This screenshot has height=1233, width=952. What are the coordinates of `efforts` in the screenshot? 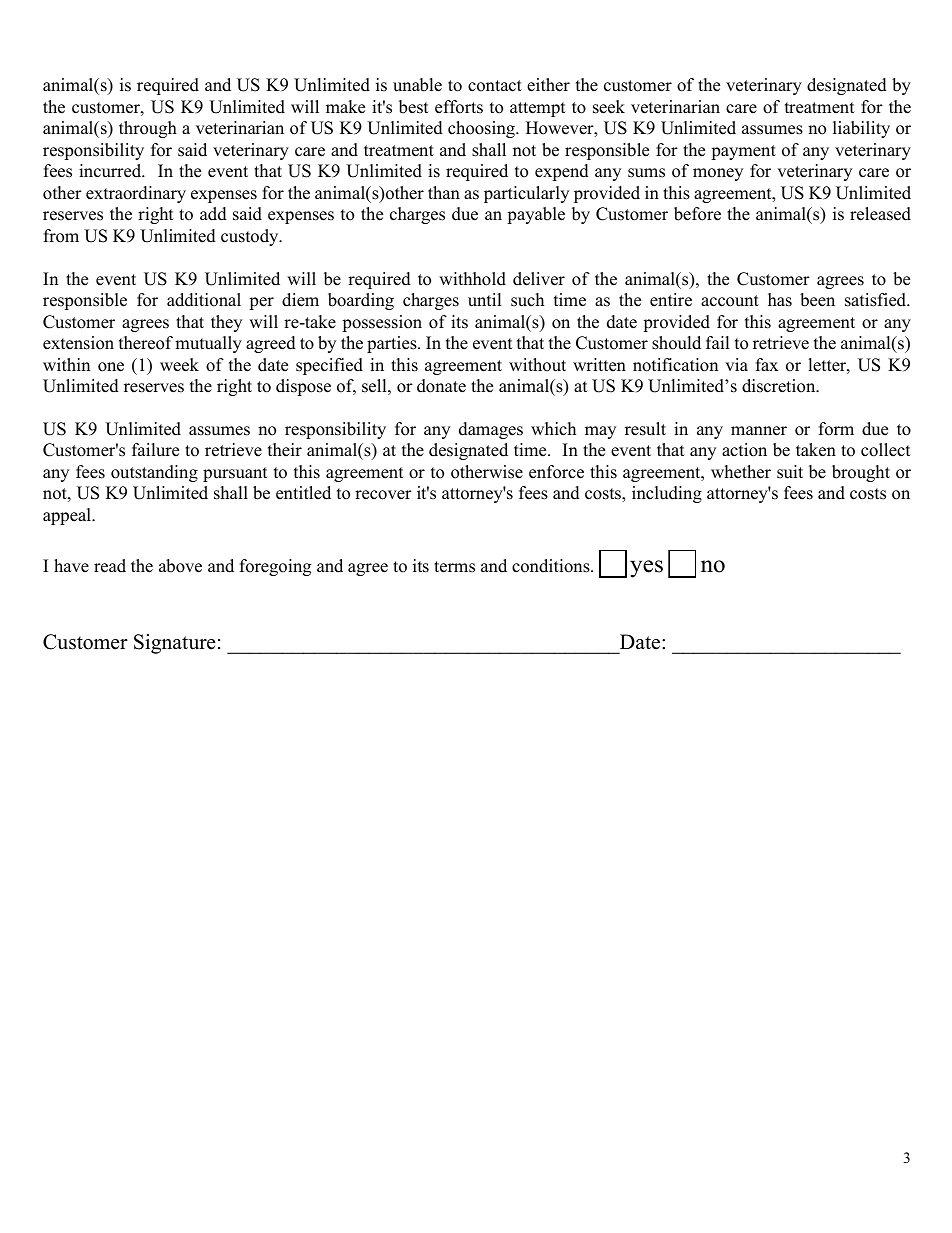 It's located at (459, 107).
